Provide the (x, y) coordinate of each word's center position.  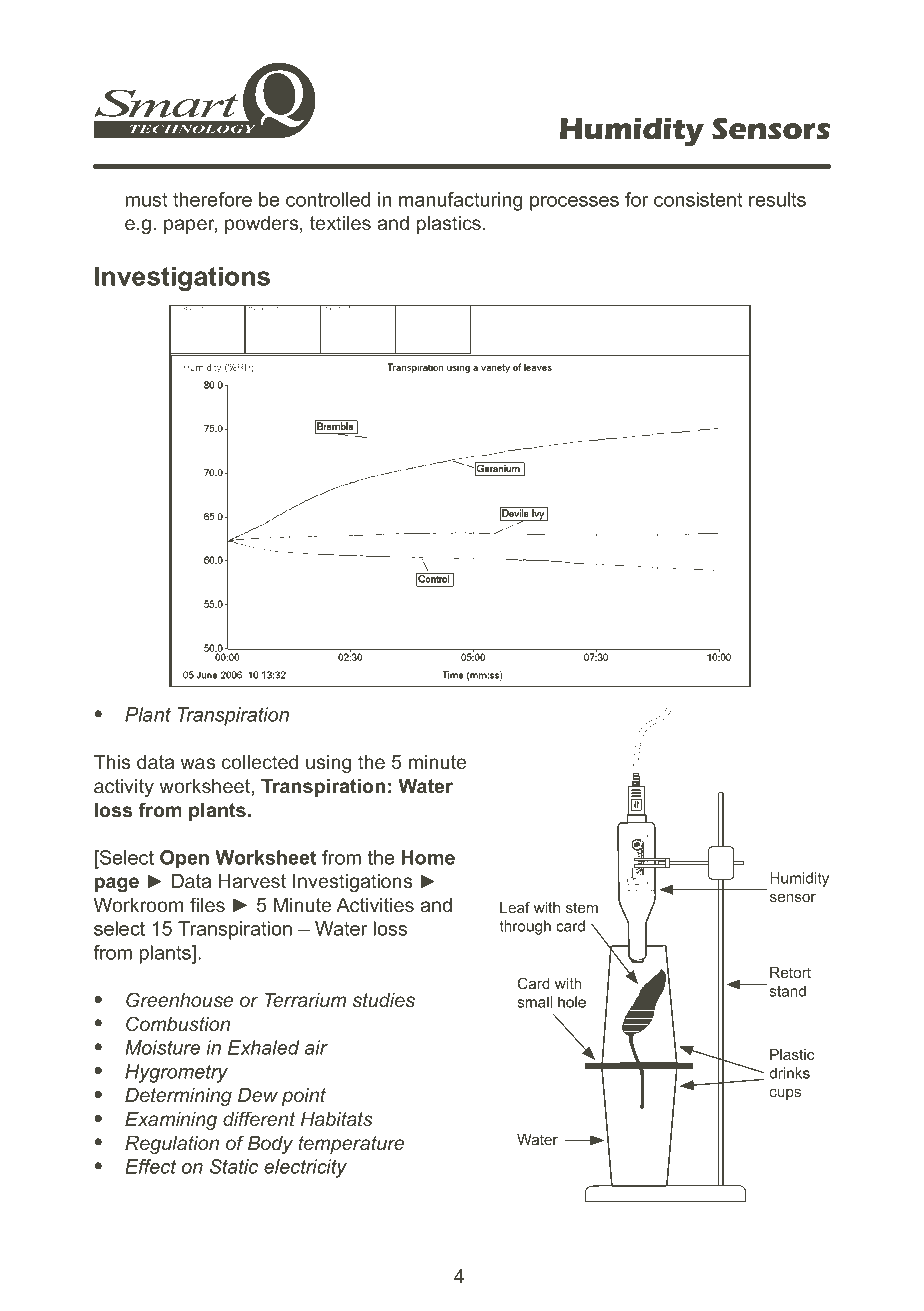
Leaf (515, 907)
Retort (790, 972)
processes (574, 203)
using (328, 764)
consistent (698, 199)
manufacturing (460, 201)
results (777, 199)
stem (582, 907)
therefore (212, 199)
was (198, 763)
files (207, 905)
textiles (340, 223)
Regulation (172, 1145)
